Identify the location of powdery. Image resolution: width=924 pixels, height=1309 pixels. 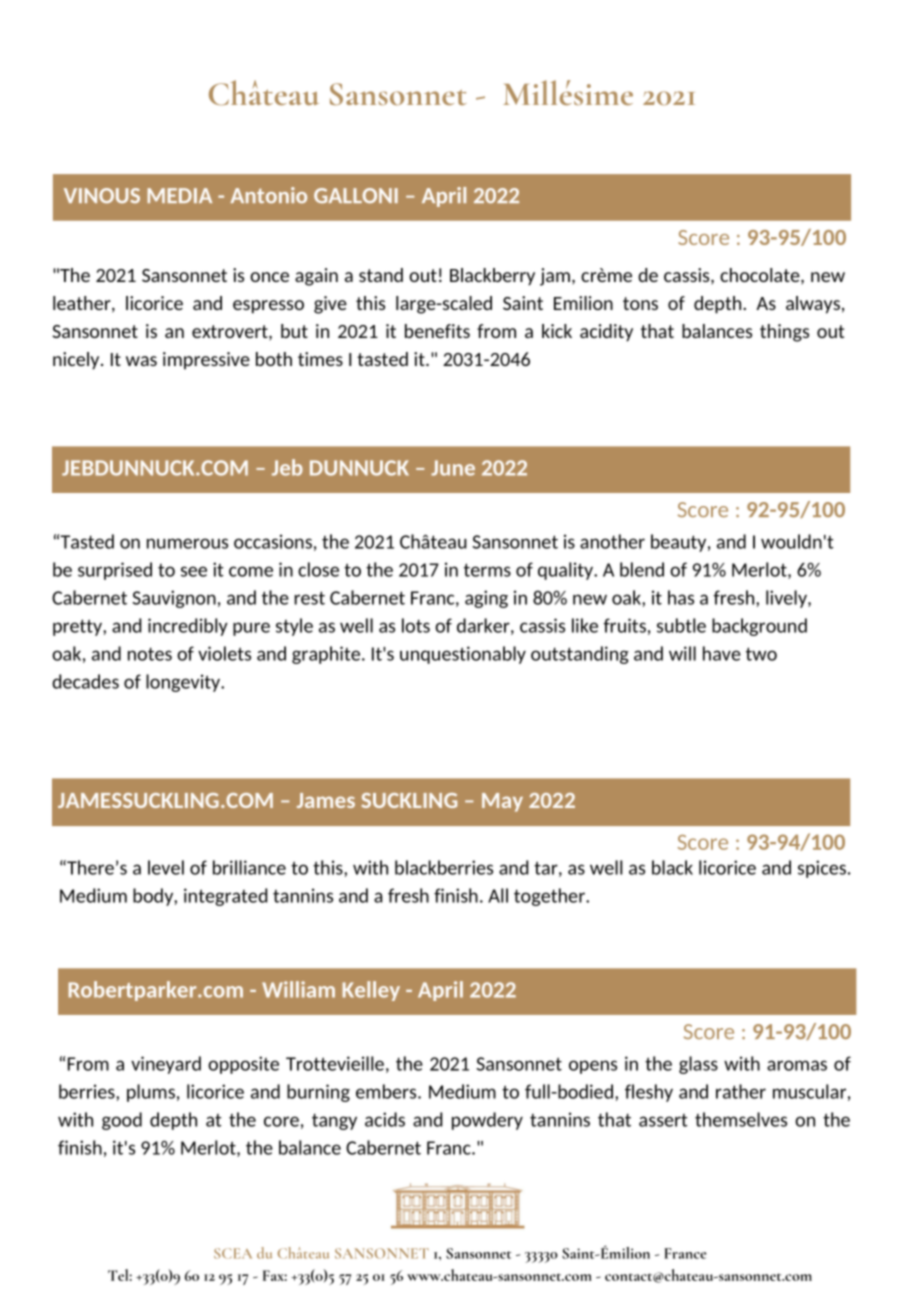
(487, 1121).
